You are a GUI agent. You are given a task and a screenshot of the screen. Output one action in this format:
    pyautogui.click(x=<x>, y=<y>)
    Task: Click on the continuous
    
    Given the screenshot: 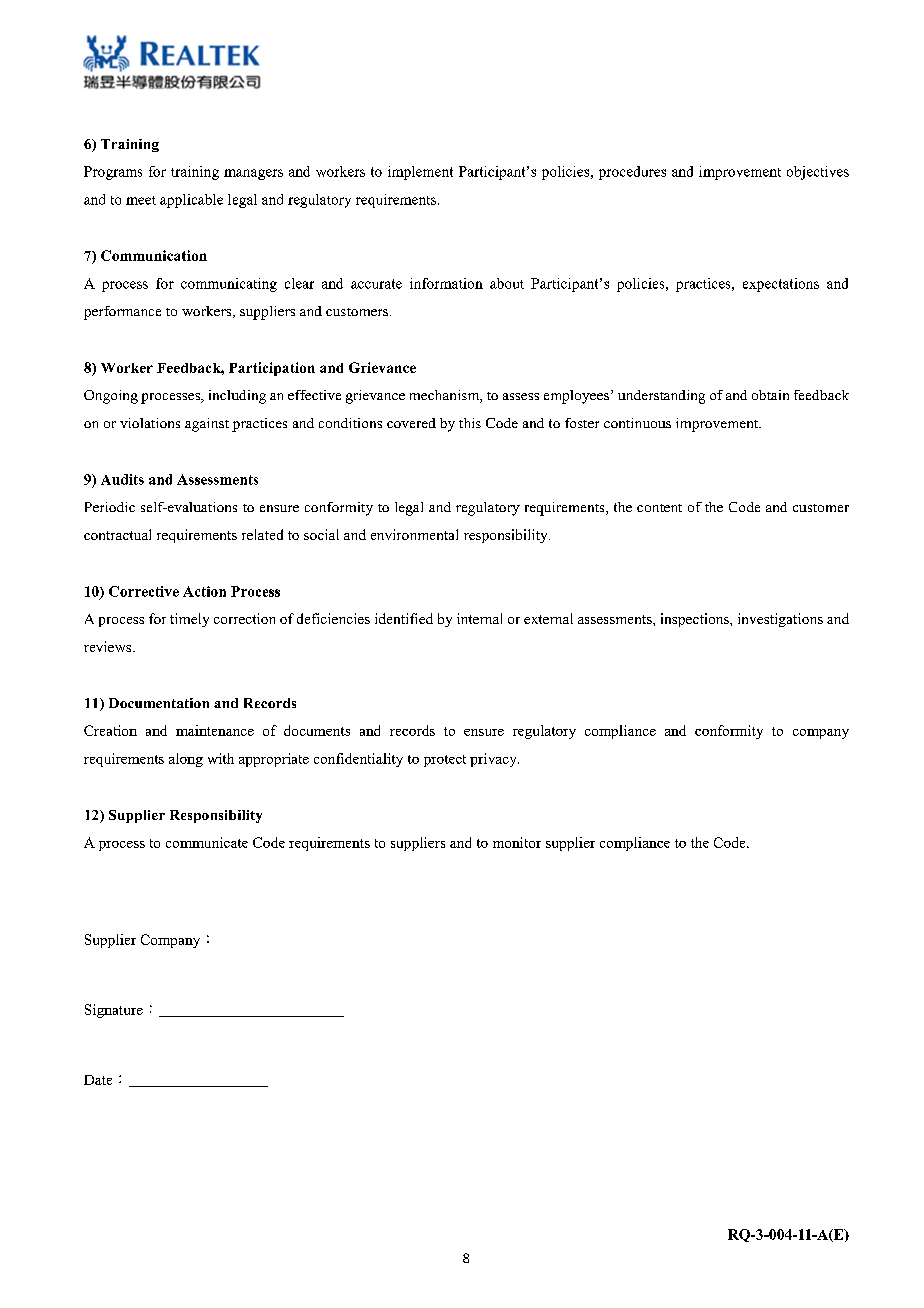 What is the action you would take?
    pyautogui.click(x=637, y=423)
